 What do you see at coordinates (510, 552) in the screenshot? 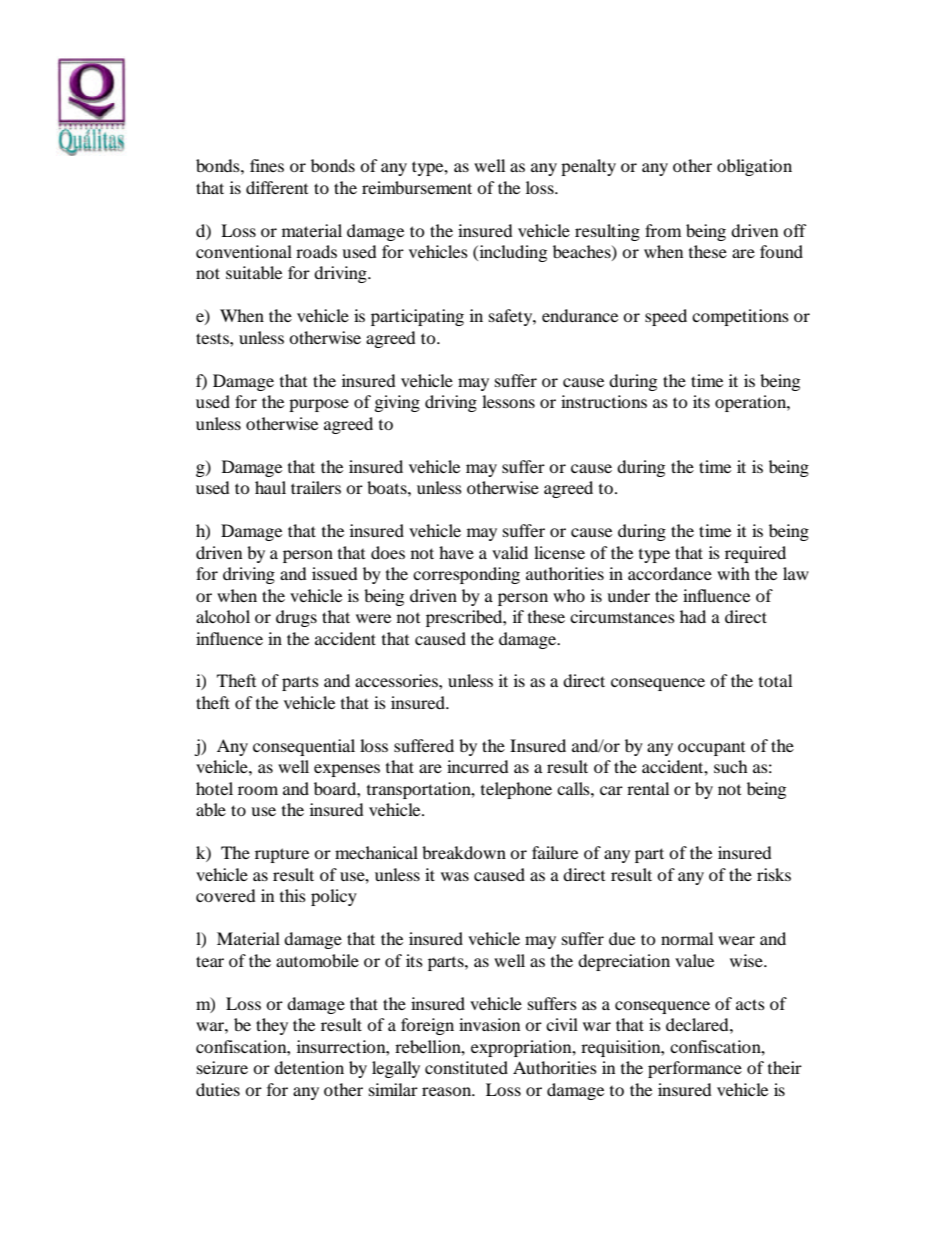
I see `valid` at bounding box center [510, 552].
